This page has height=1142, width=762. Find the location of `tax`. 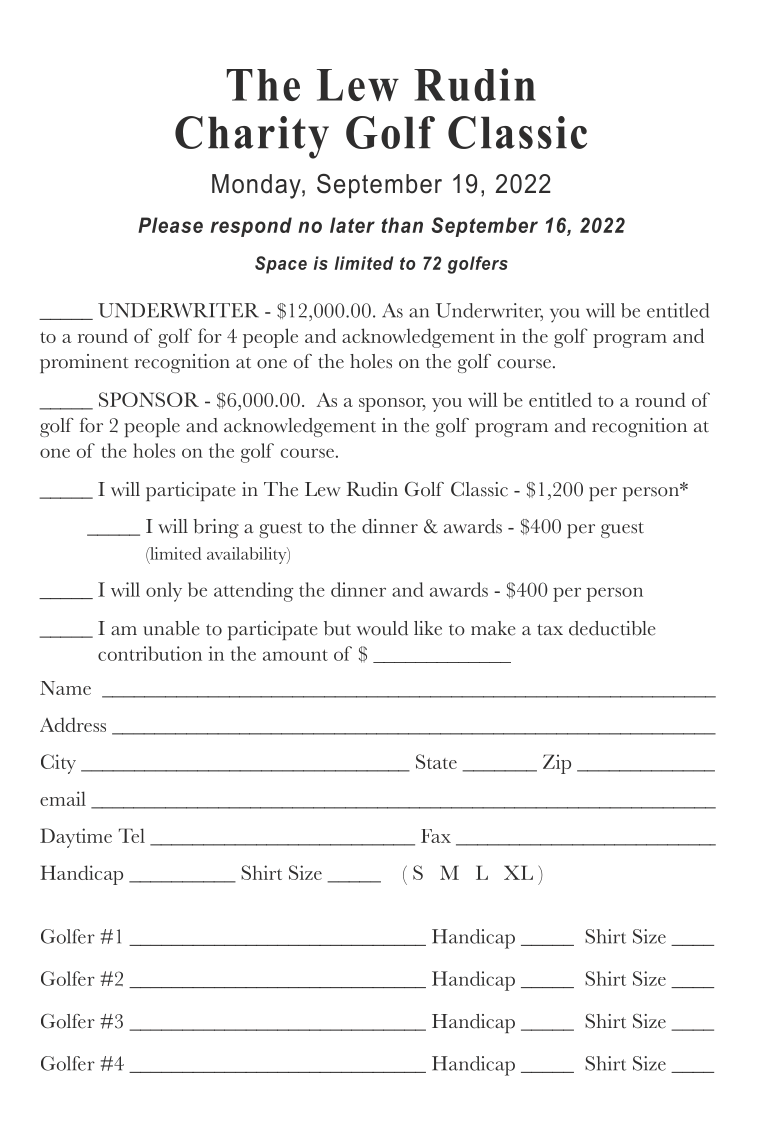

tax is located at coordinates (550, 630).
